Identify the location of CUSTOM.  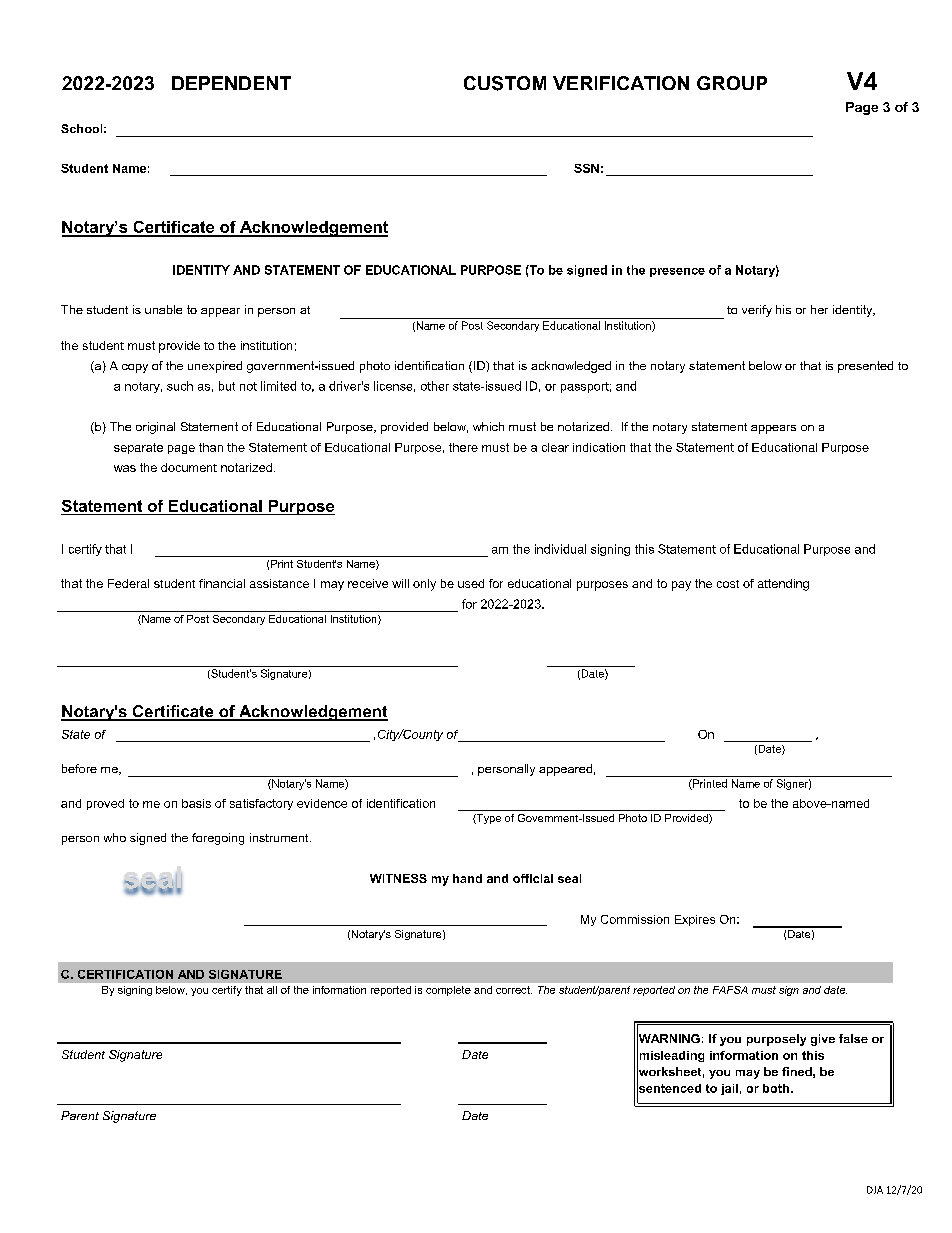
(505, 83).
